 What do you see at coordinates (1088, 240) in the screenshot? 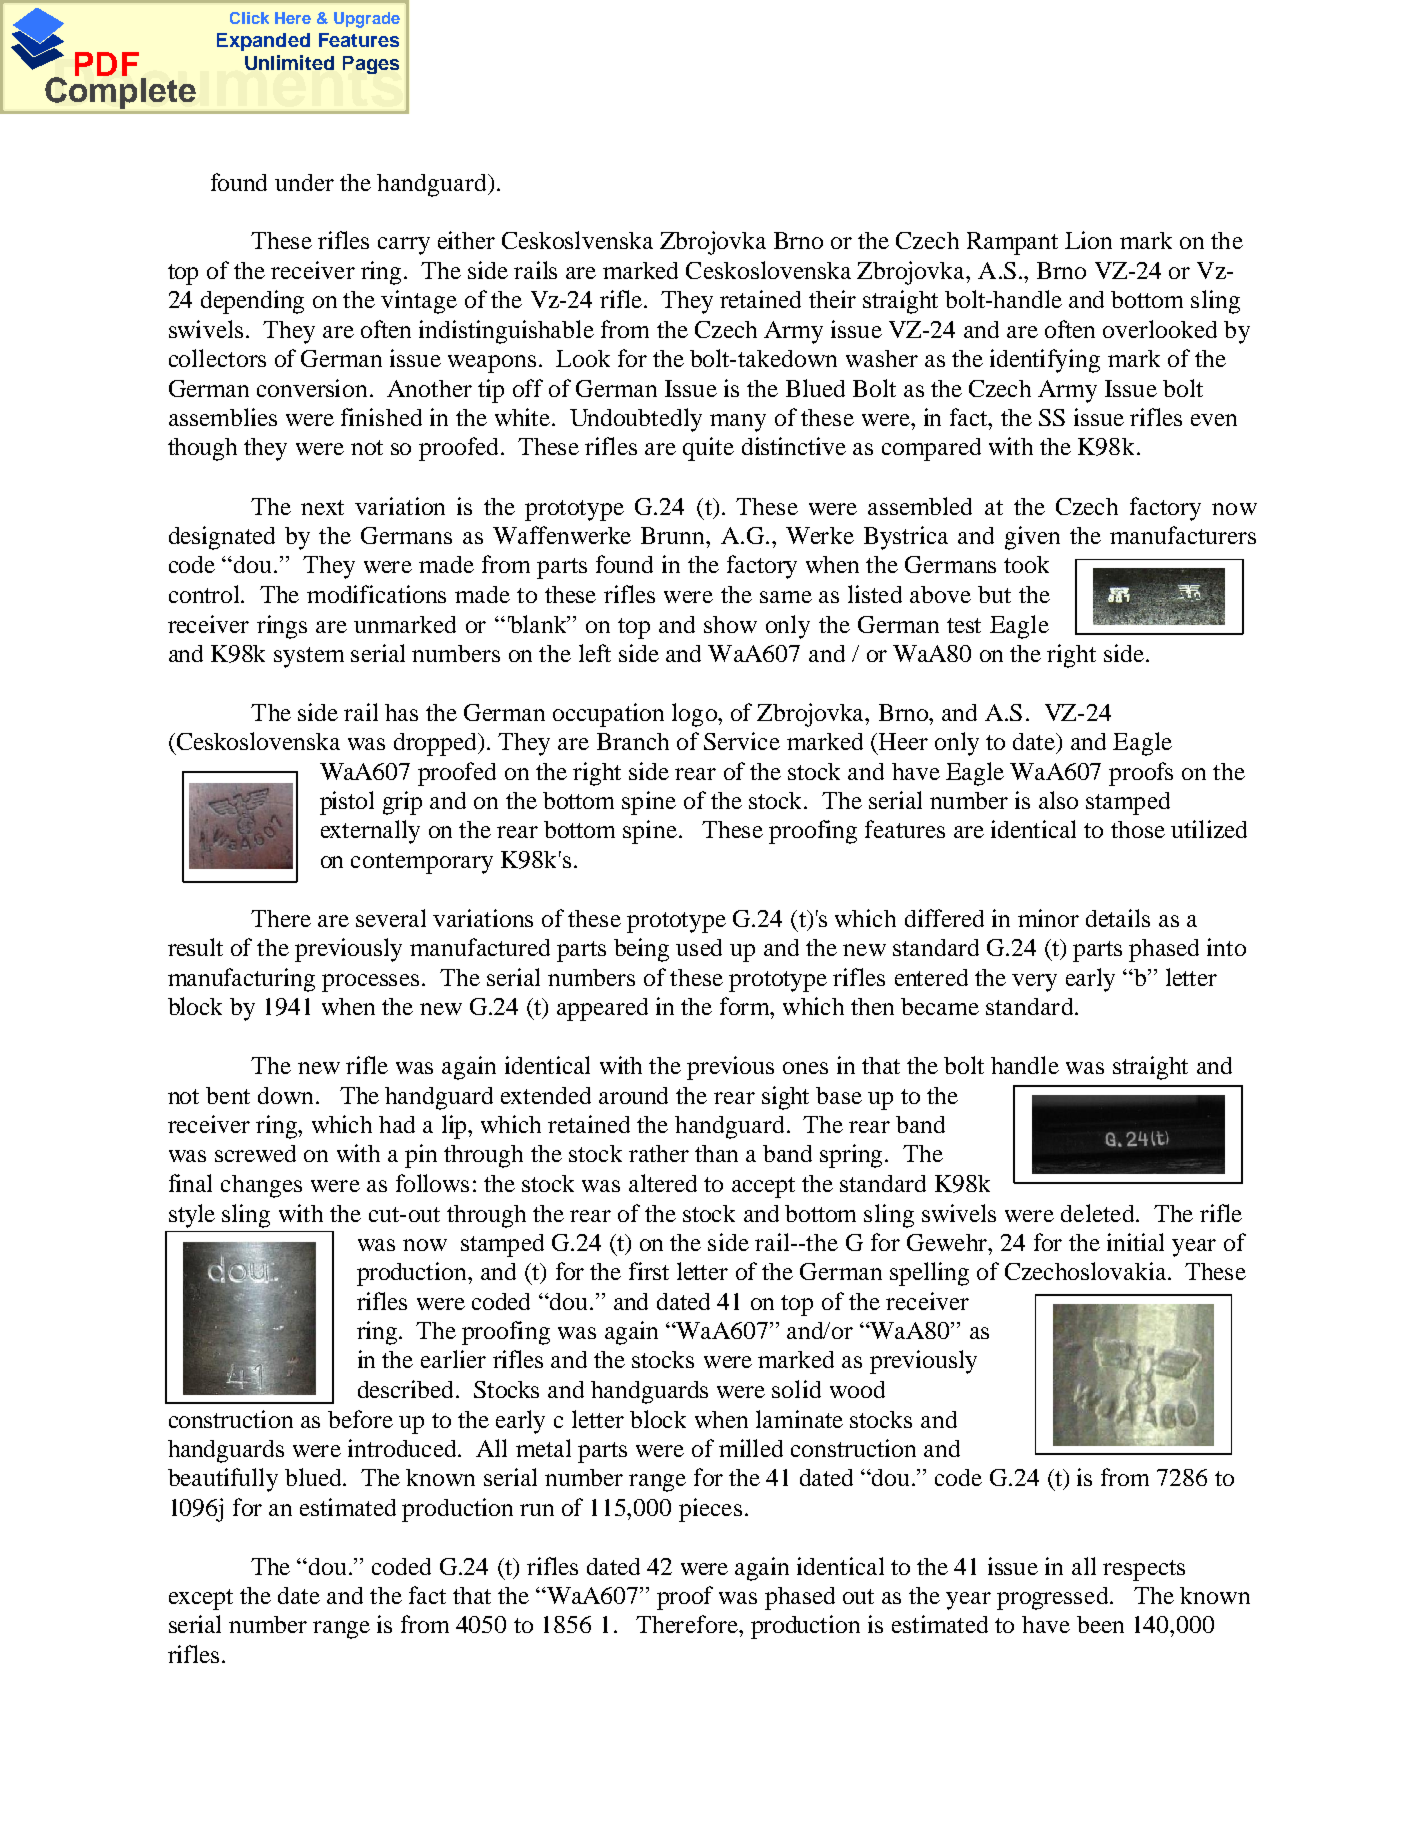
I see `Lion` at bounding box center [1088, 240].
